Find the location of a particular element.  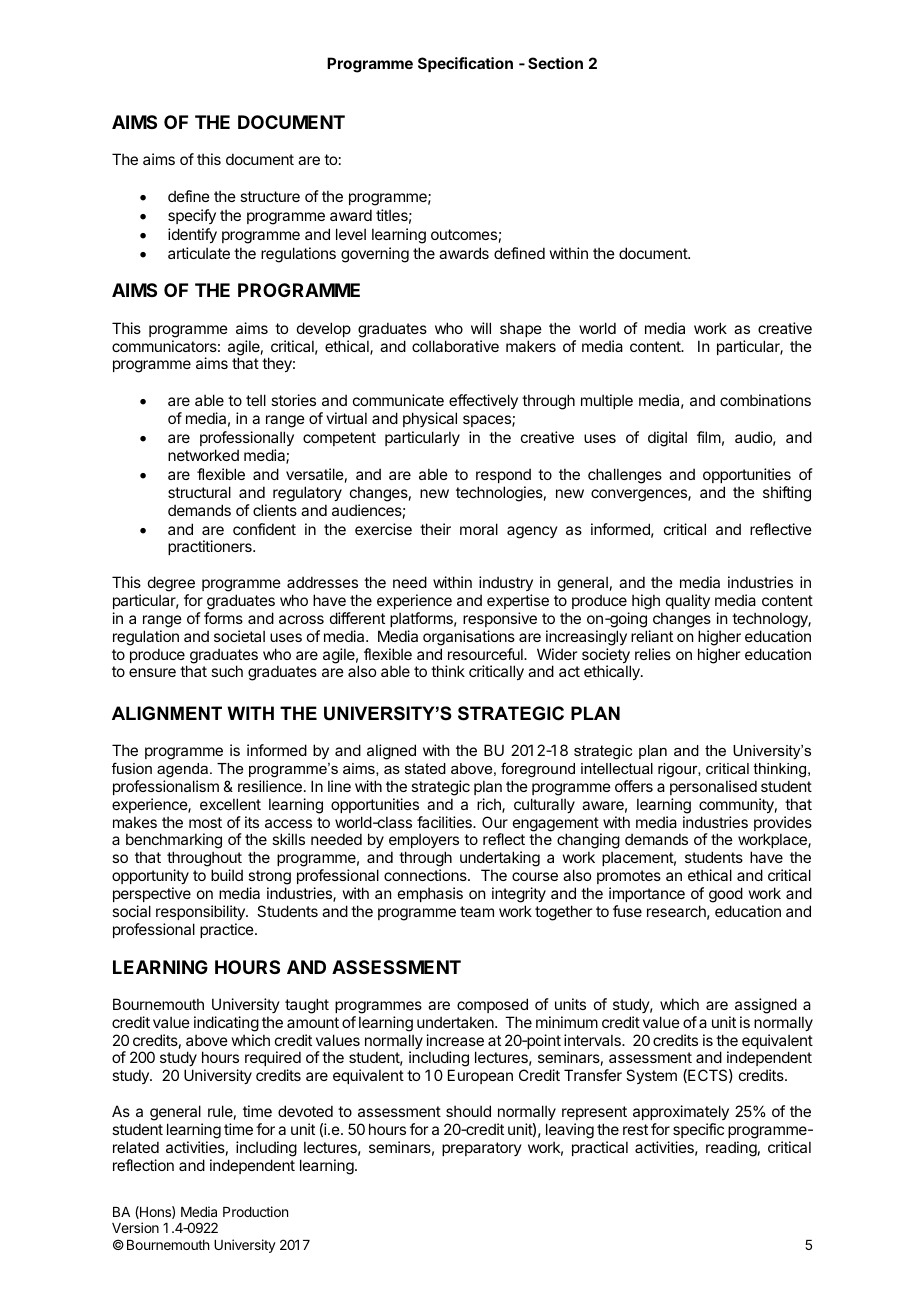

personalised is located at coordinates (713, 787).
